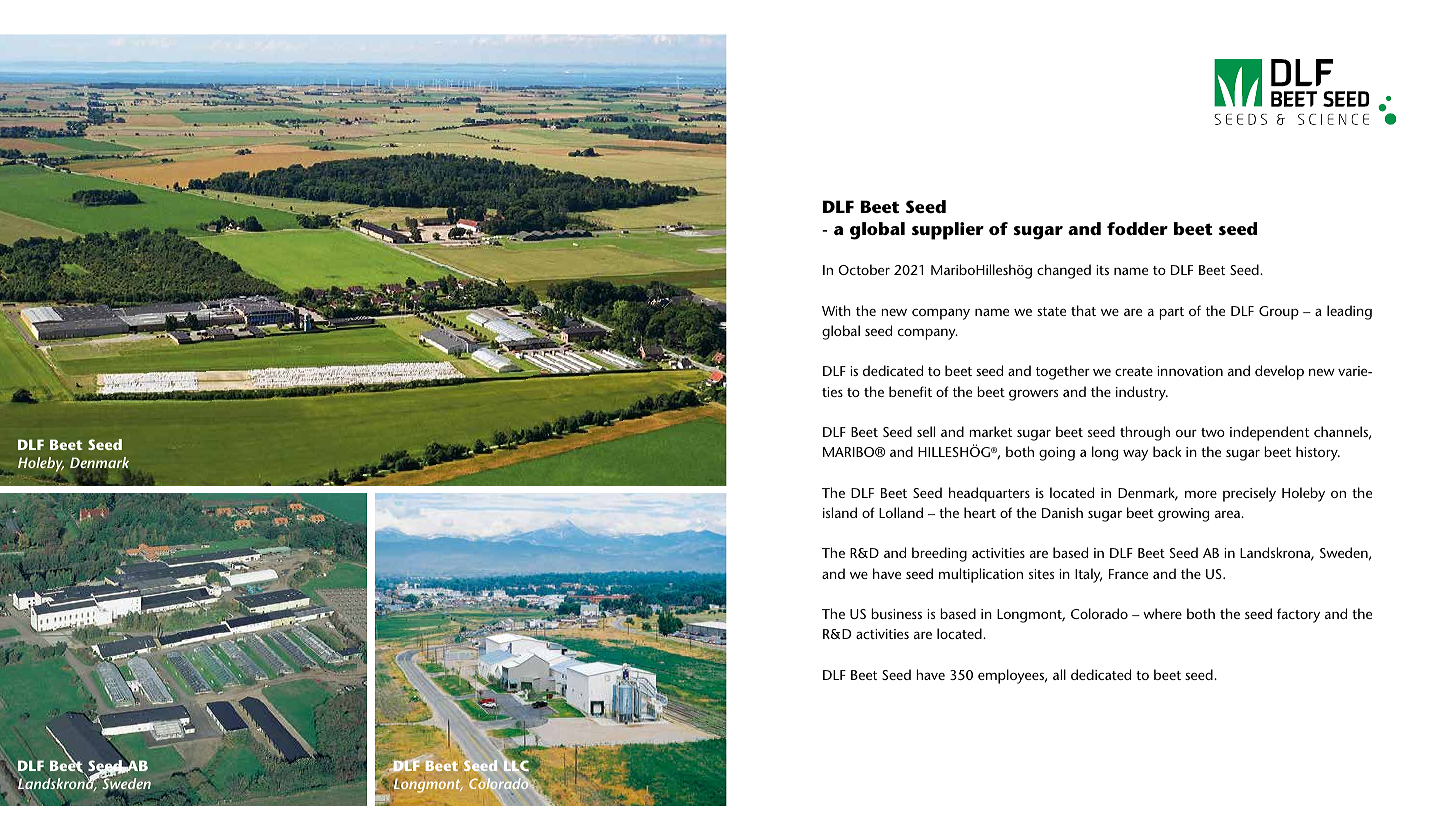  What do you see at coordinates (896, 613) in the screenshot?
I see `business` at bounding box center [896, 613].
